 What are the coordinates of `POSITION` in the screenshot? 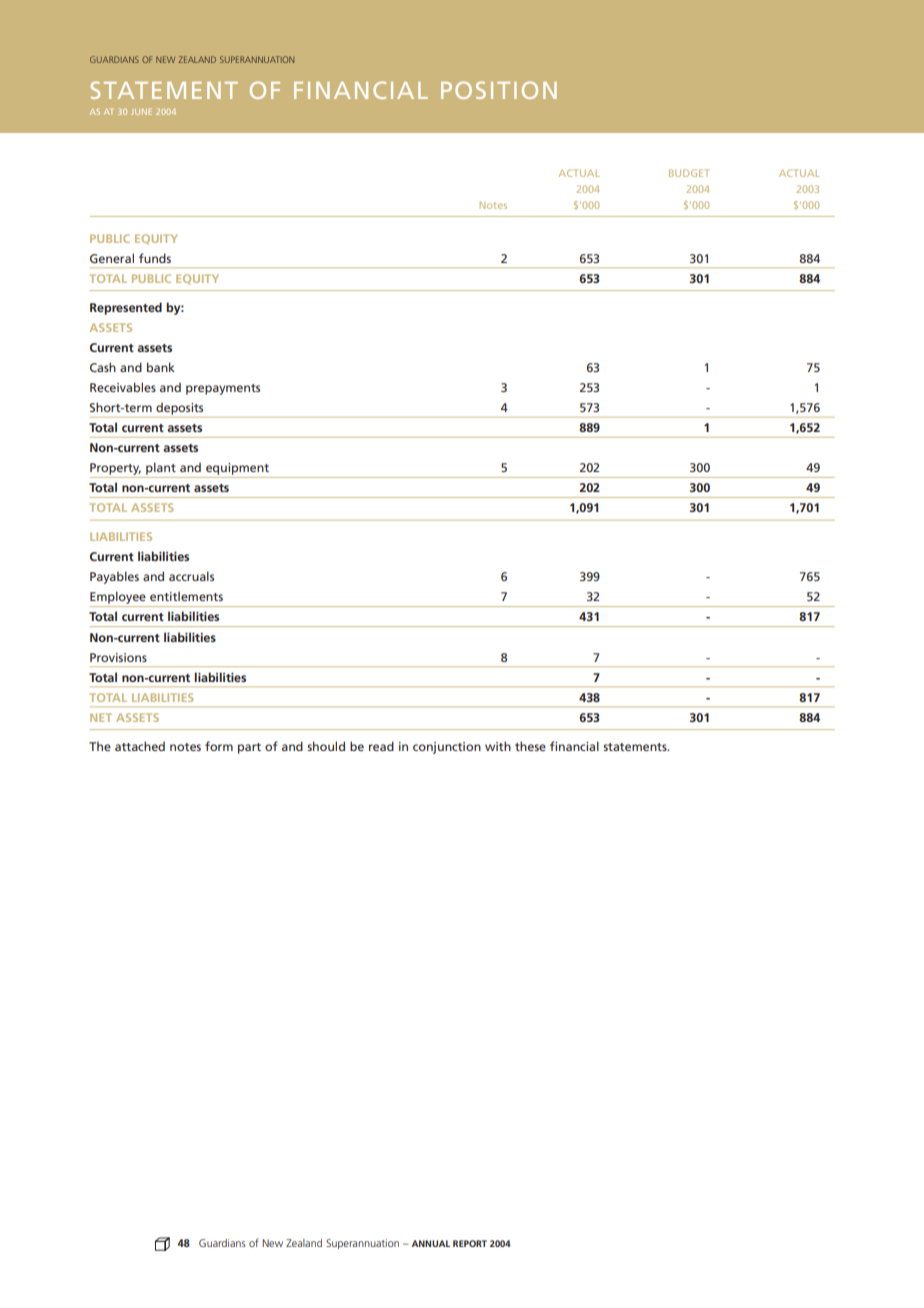 It's located at (499, 90).
